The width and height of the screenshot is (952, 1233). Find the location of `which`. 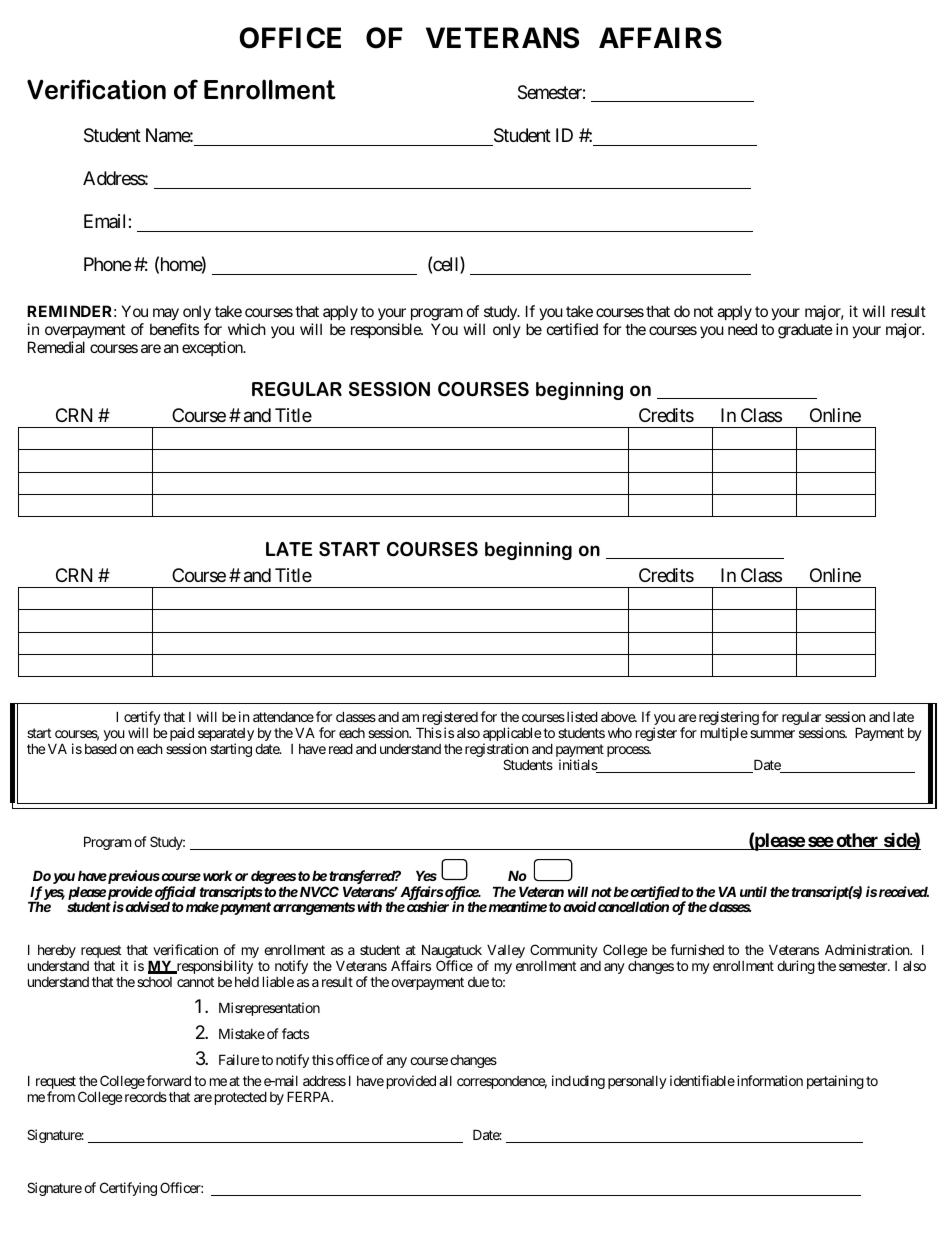

which is located at coordinates (247, 329).
